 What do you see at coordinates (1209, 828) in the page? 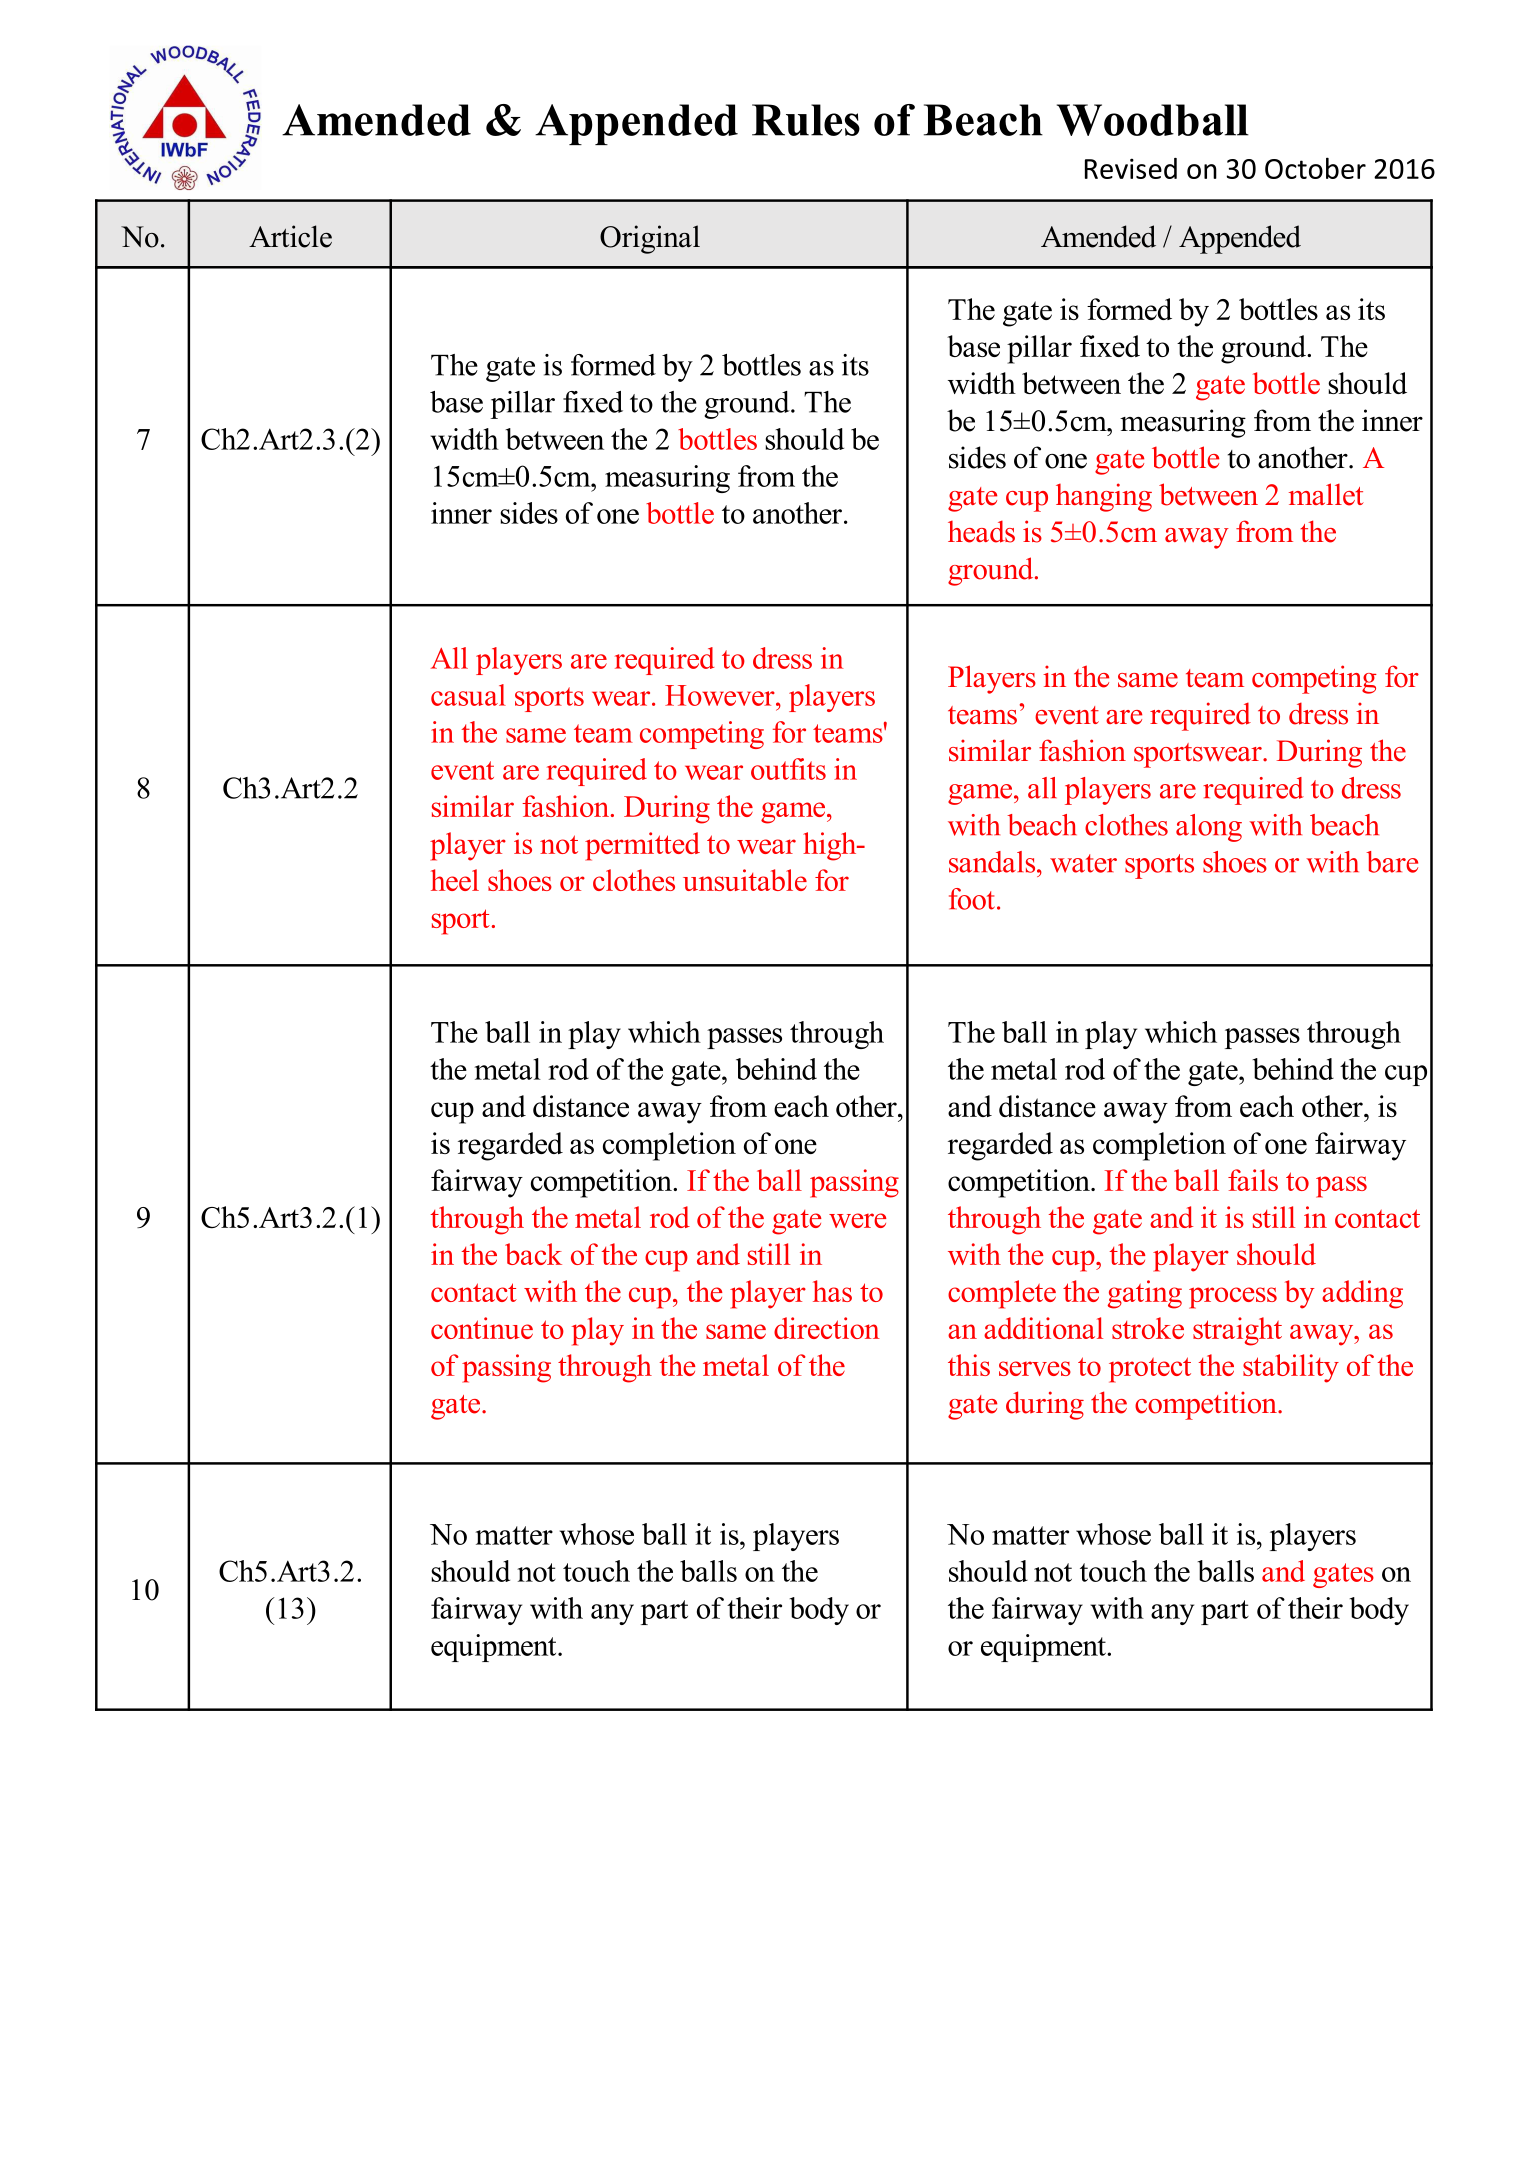
I see `along` at bounding box center [1209, 828].
